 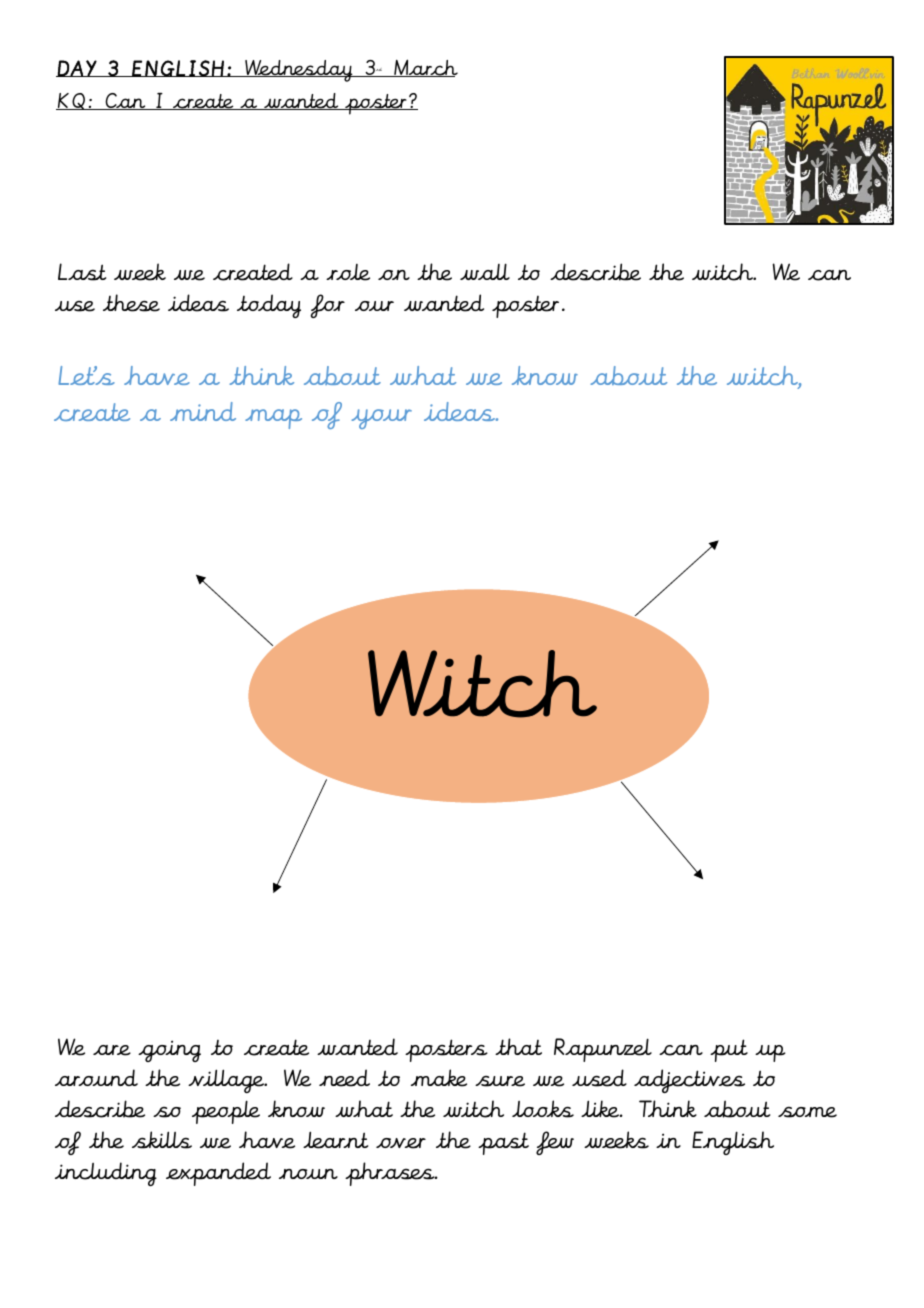 I want to click on your, so click(x=381, y=419).
